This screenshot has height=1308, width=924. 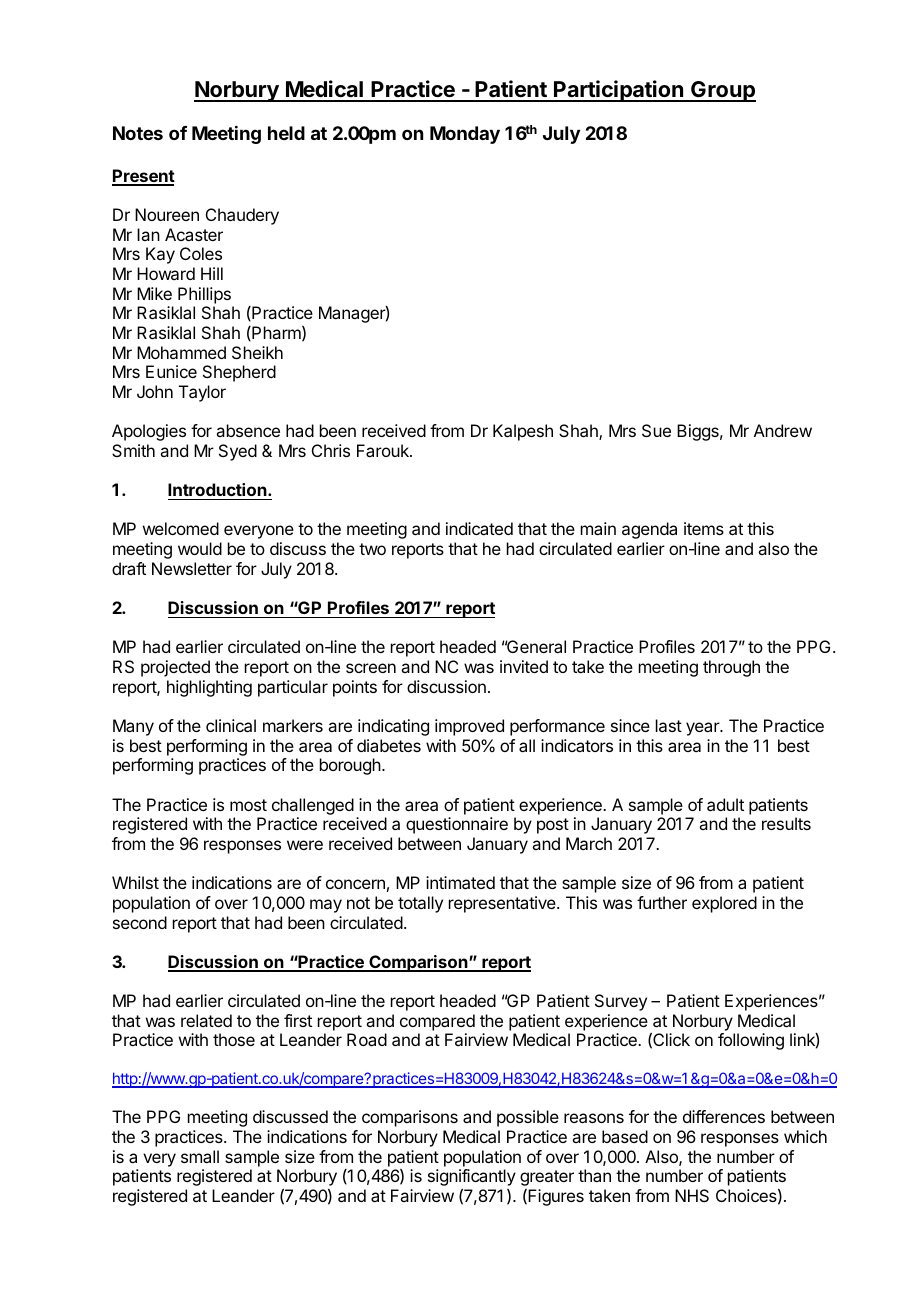 I want to click on through, so click(x=731, y=668).
